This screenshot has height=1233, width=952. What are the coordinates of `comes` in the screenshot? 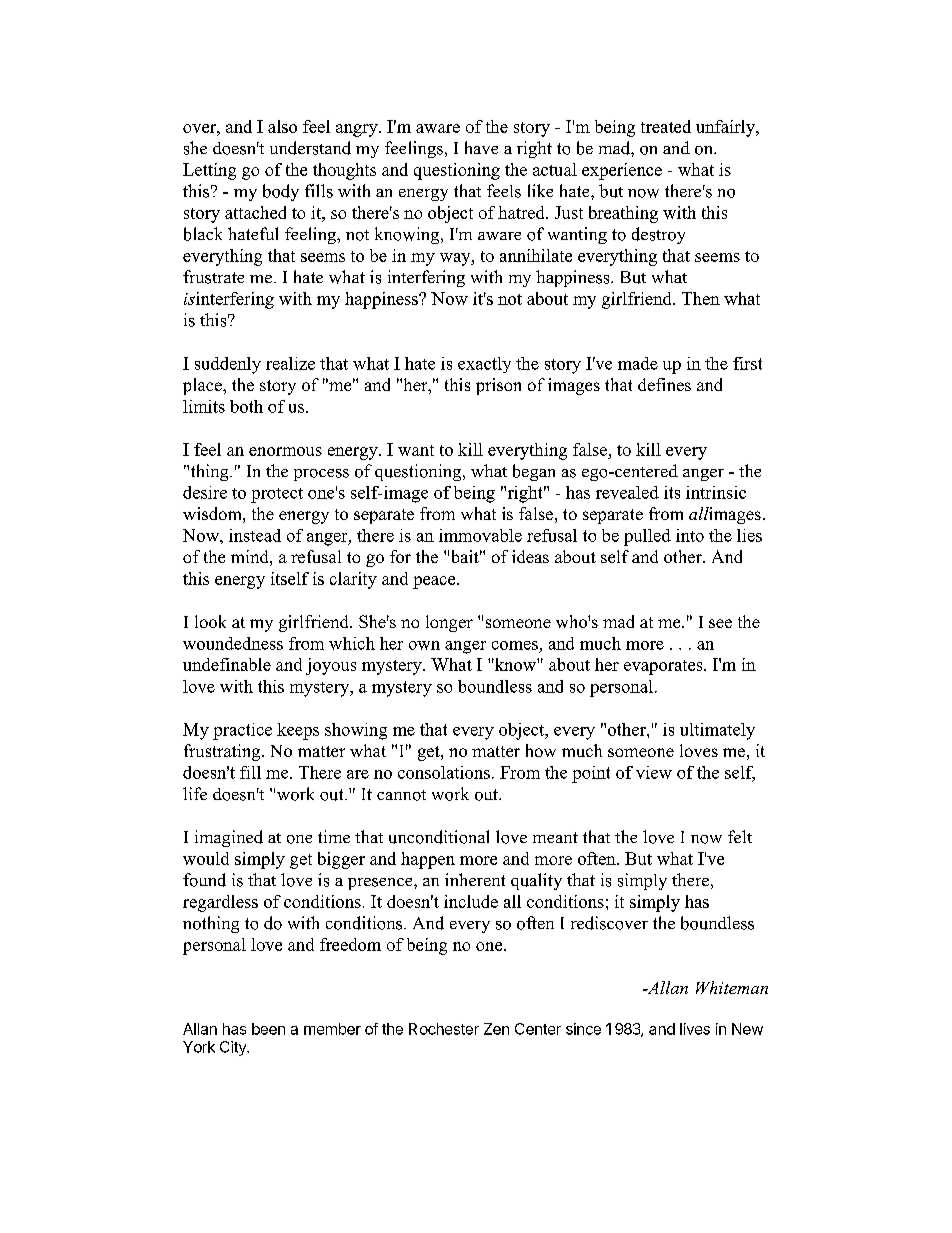 It's located at (515, 645).
